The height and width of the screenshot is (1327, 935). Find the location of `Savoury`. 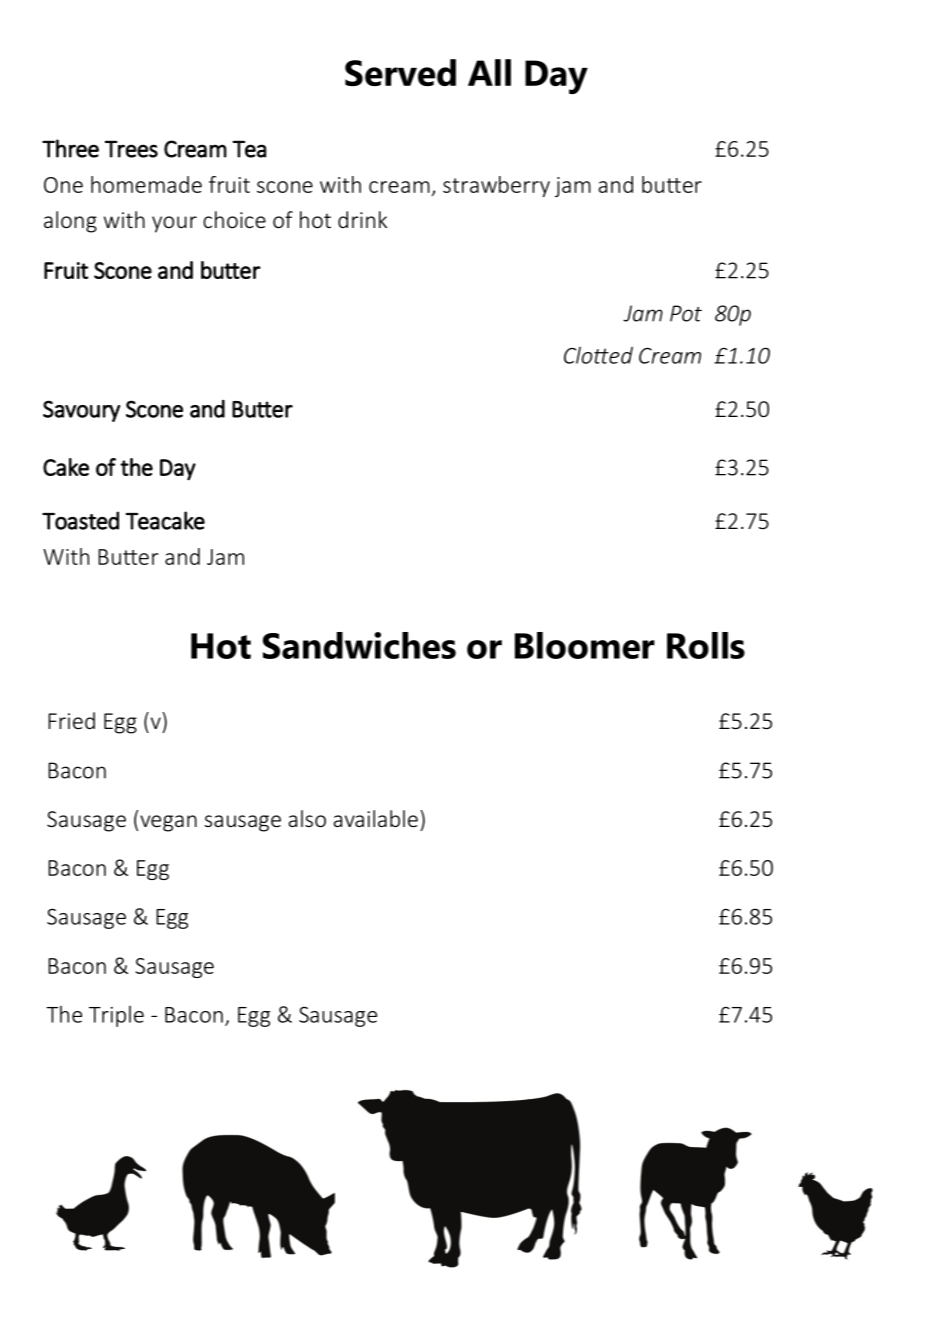

Savoury is located at coordinates (81, 411).
